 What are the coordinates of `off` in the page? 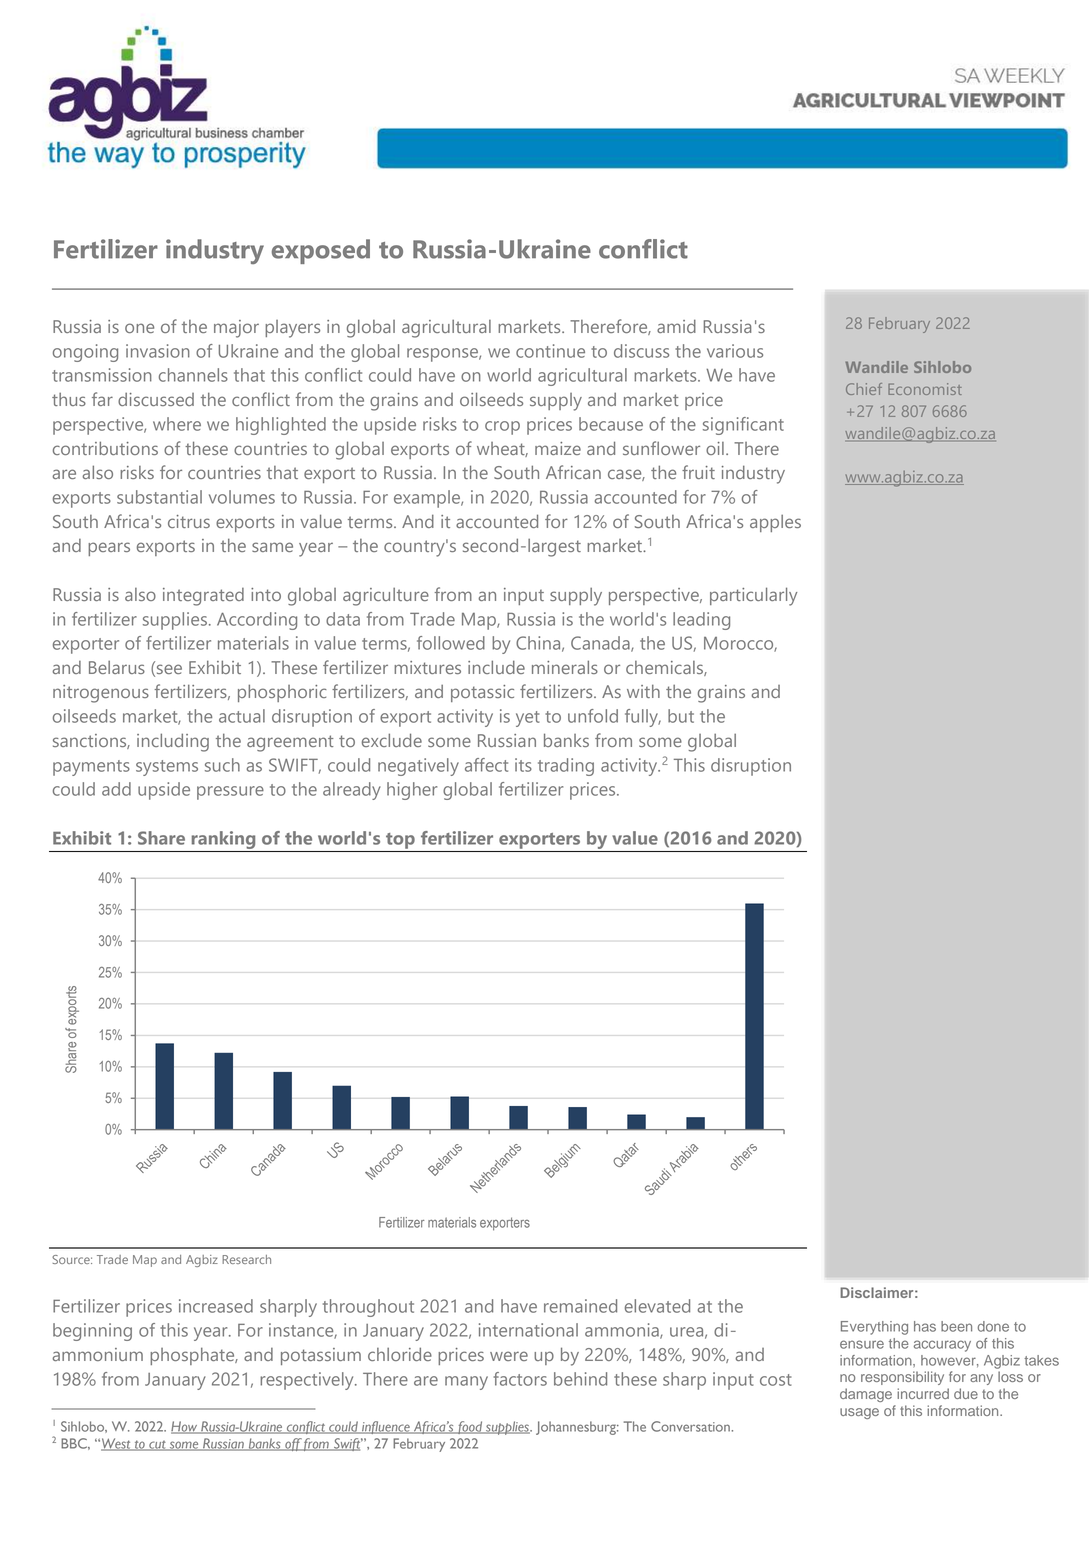 It's located at (293, 1444).
